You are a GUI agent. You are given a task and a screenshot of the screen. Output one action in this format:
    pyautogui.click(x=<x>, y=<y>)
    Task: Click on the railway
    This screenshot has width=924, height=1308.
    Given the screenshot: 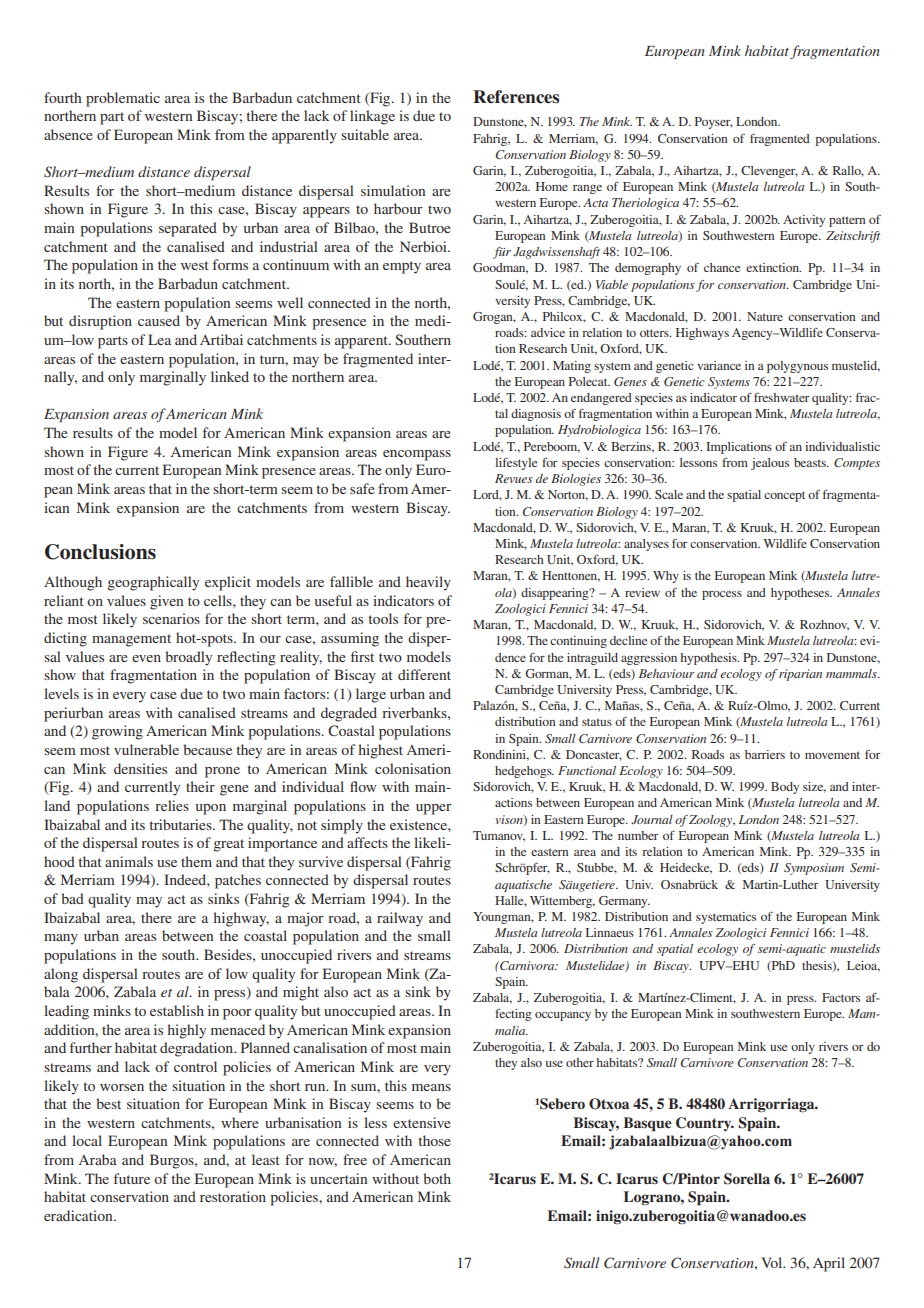 What is the action you would take?
    pyautogui.click(x=400, y=919)
